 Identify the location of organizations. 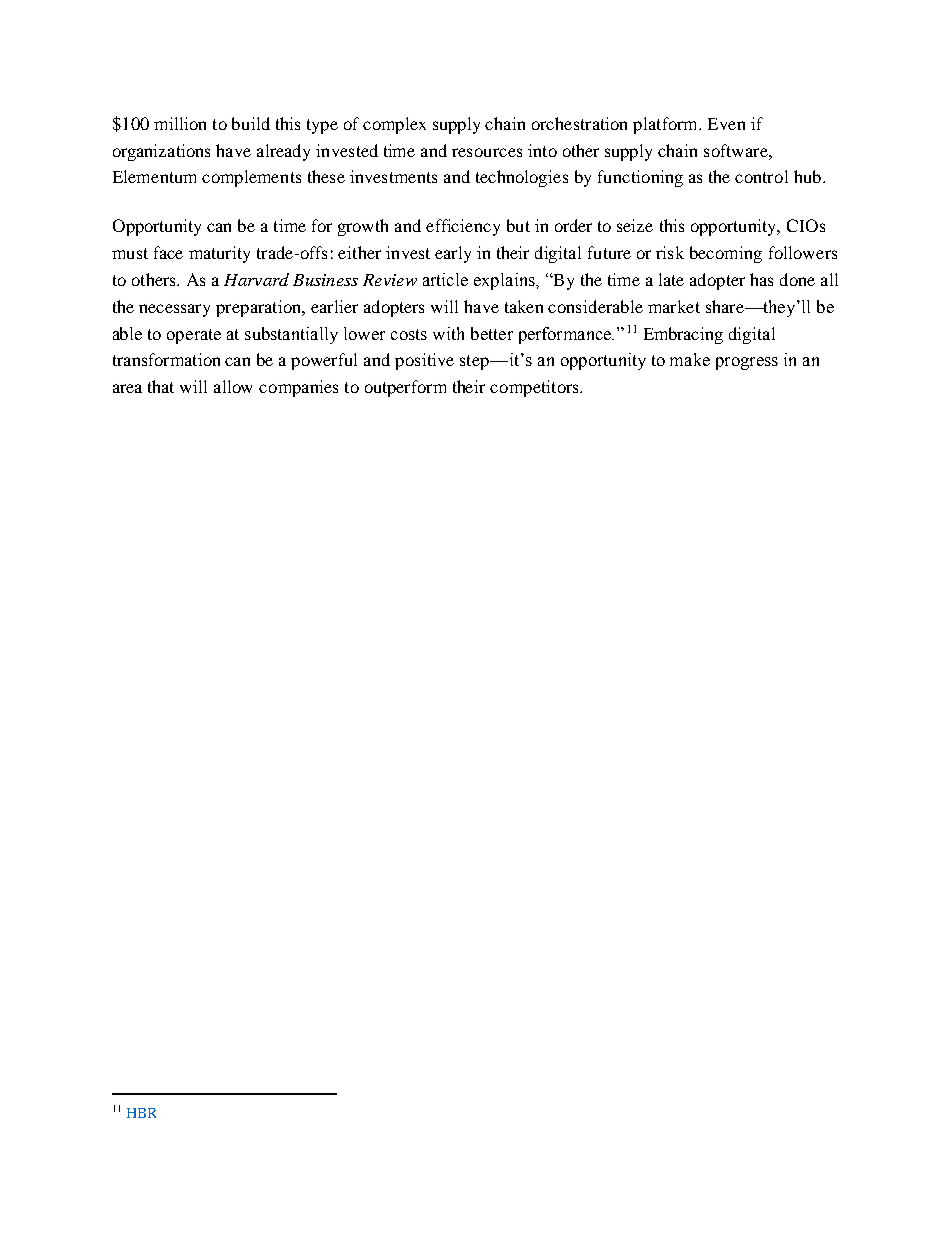
(161, 152).
